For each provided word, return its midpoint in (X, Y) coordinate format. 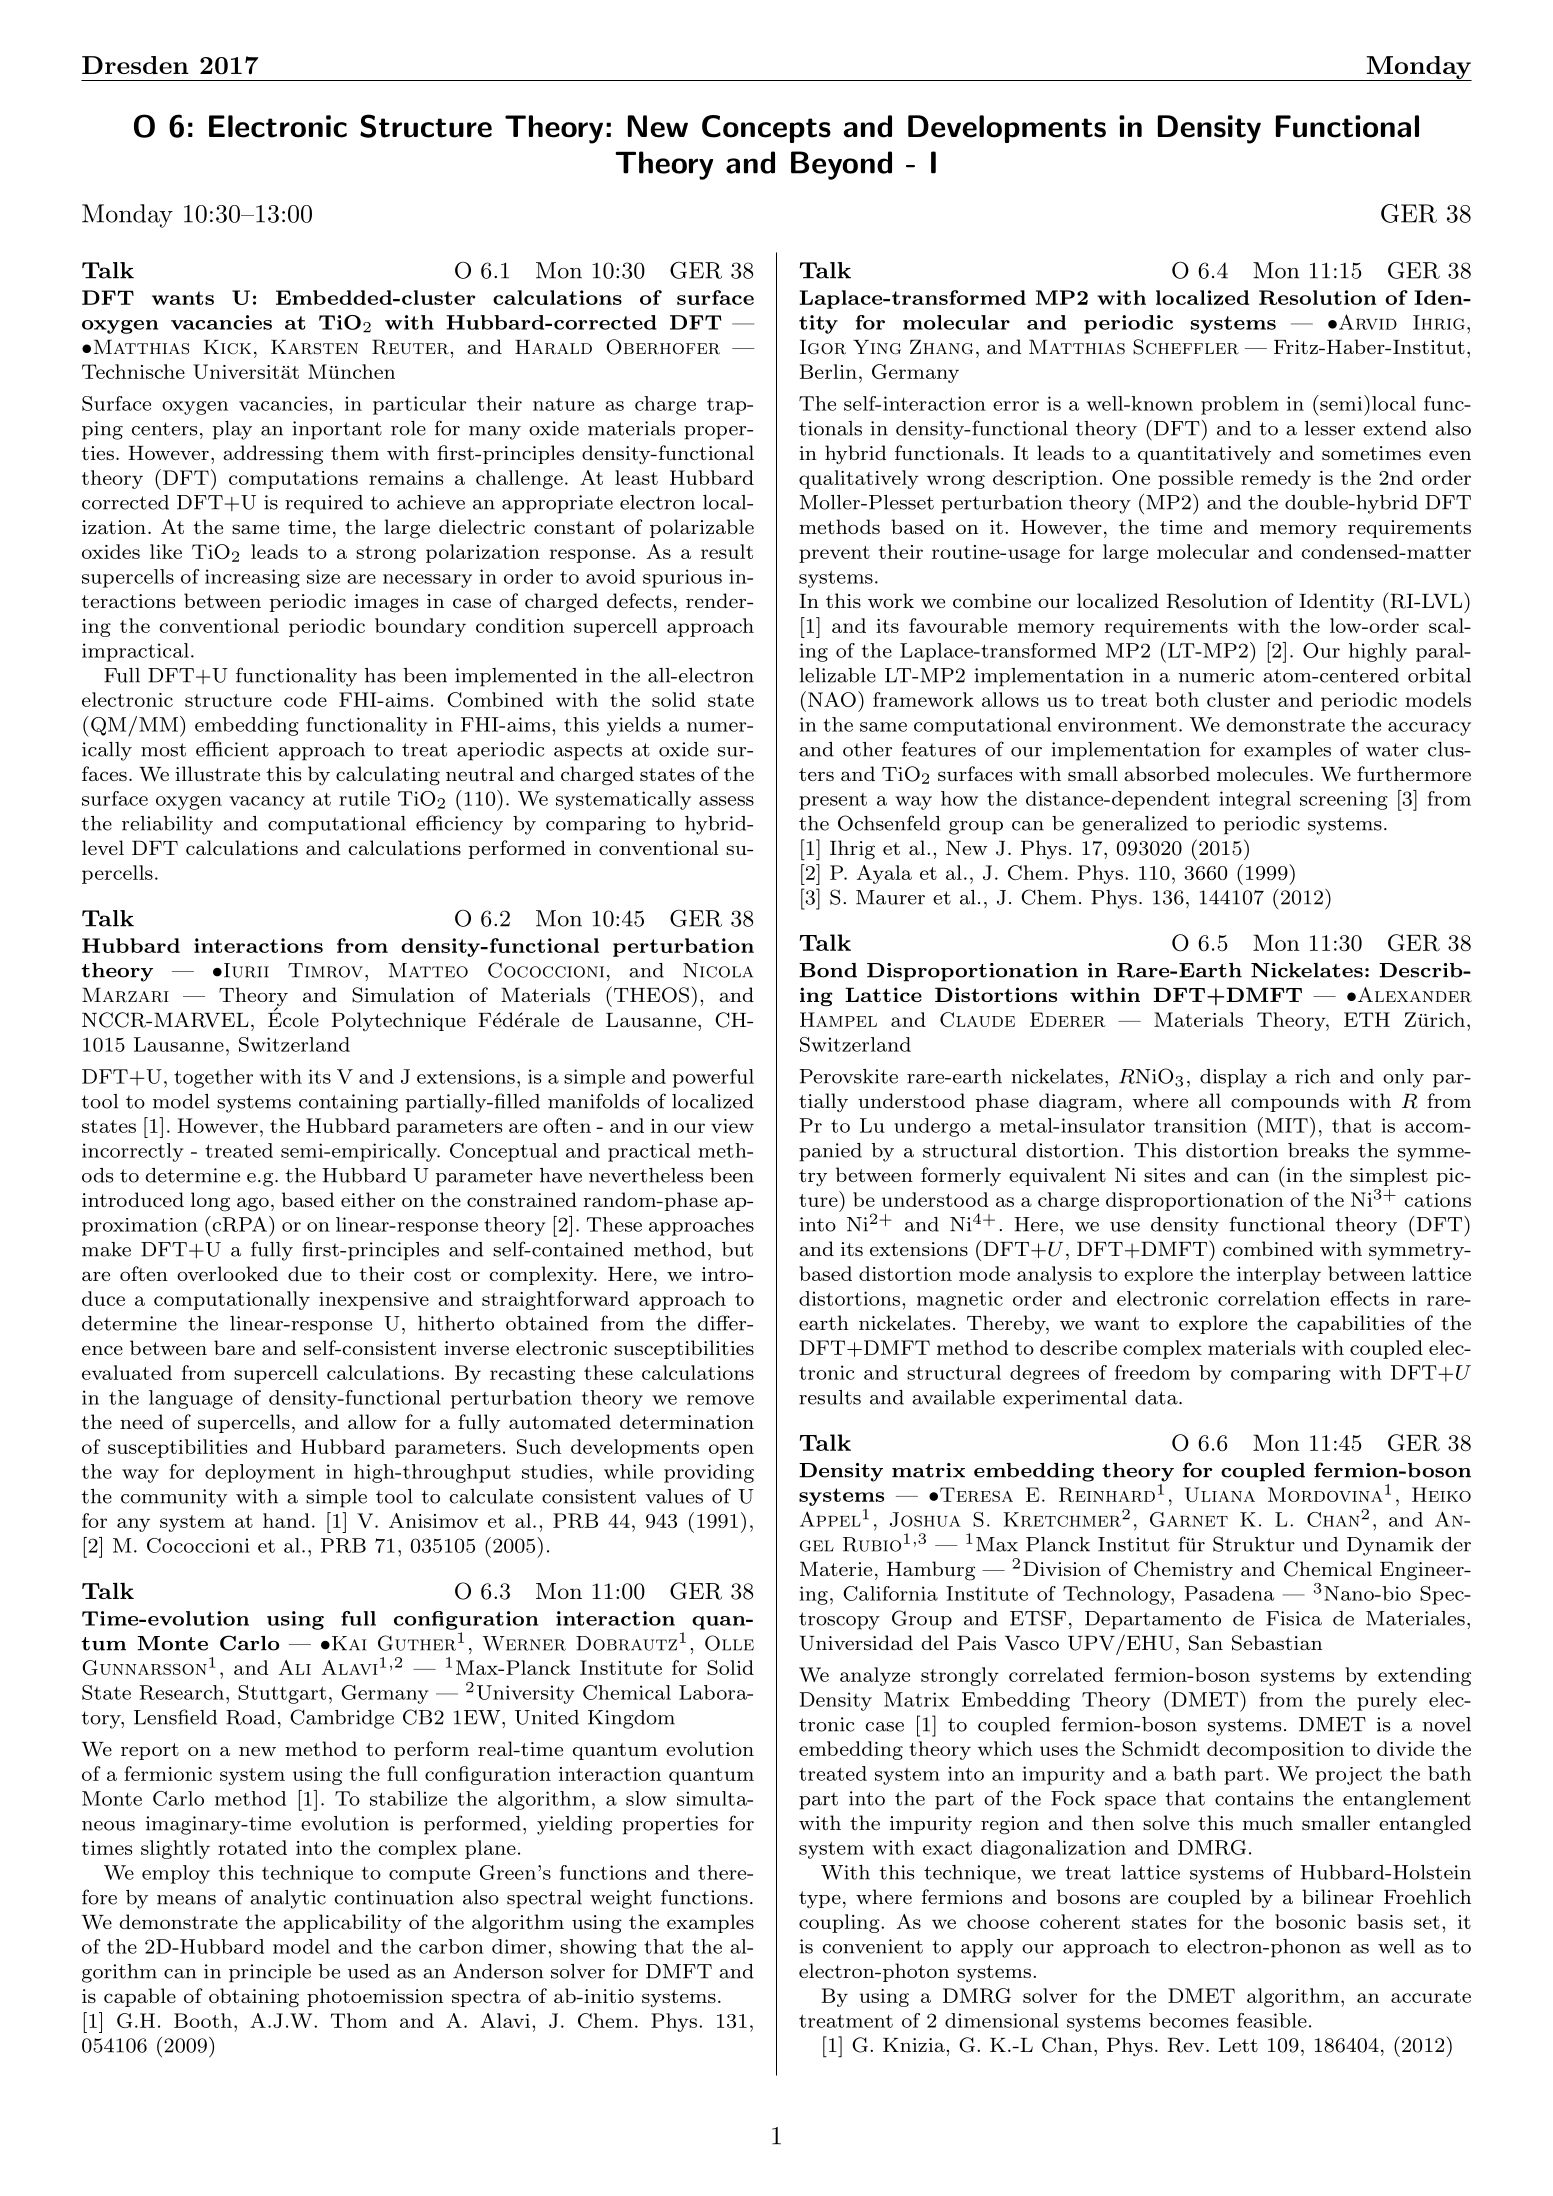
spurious (682, 578)
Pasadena (1229, 1593)
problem (1240, 405)
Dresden (135, 65)
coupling (840, 1923)
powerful (713, 1078)
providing (709, 1473)
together (213, 1078)
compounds (1285, 1102)
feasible (1272, 2020)
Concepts (766, 129)
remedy (1276, 479)
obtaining (254, 1998)
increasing (252, 578)
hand (286, 1520)
